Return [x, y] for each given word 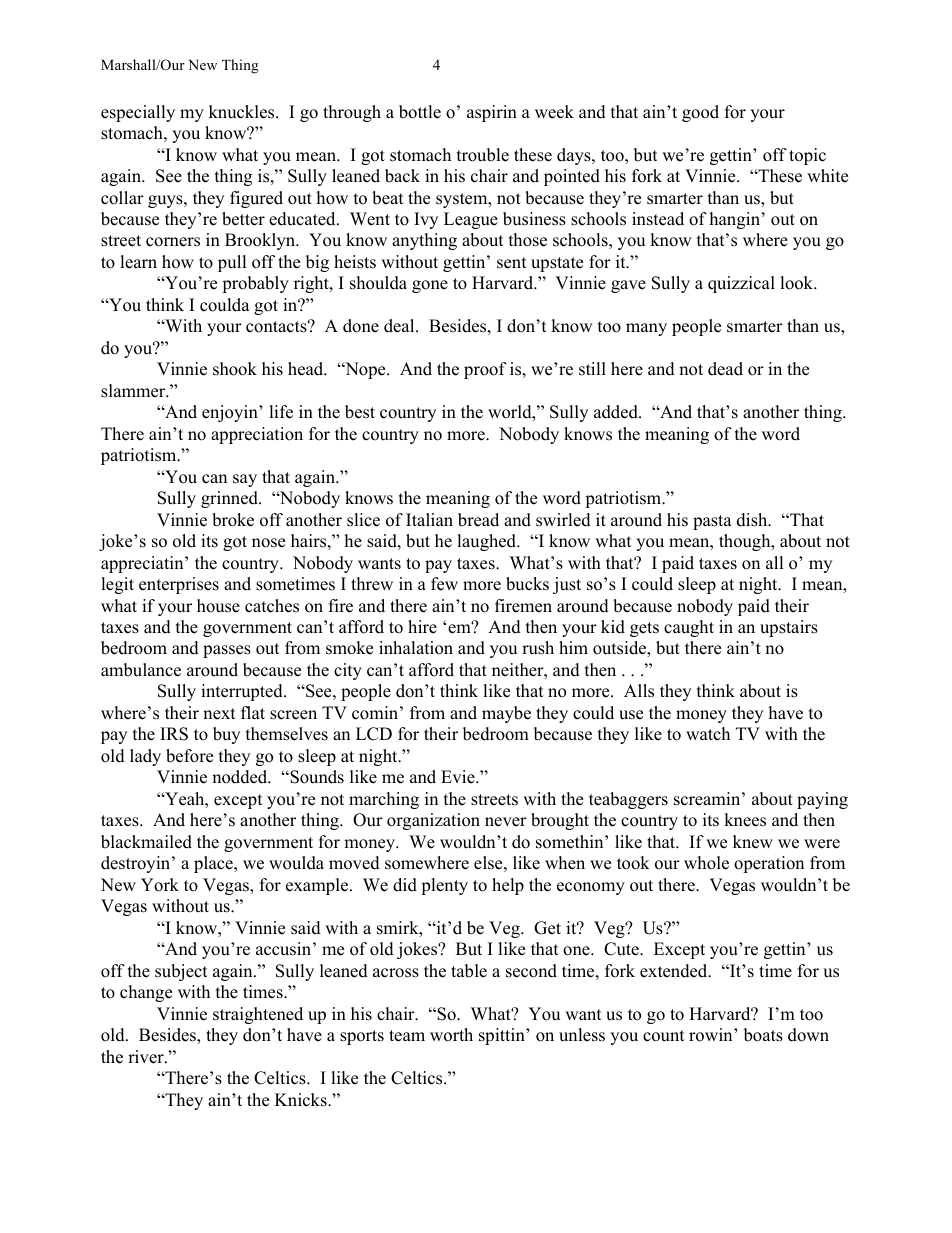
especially [138, 113]
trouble [483, 155]
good [700, 113]
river [147, 1057]
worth [451, 1035]
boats [763, 1035]
